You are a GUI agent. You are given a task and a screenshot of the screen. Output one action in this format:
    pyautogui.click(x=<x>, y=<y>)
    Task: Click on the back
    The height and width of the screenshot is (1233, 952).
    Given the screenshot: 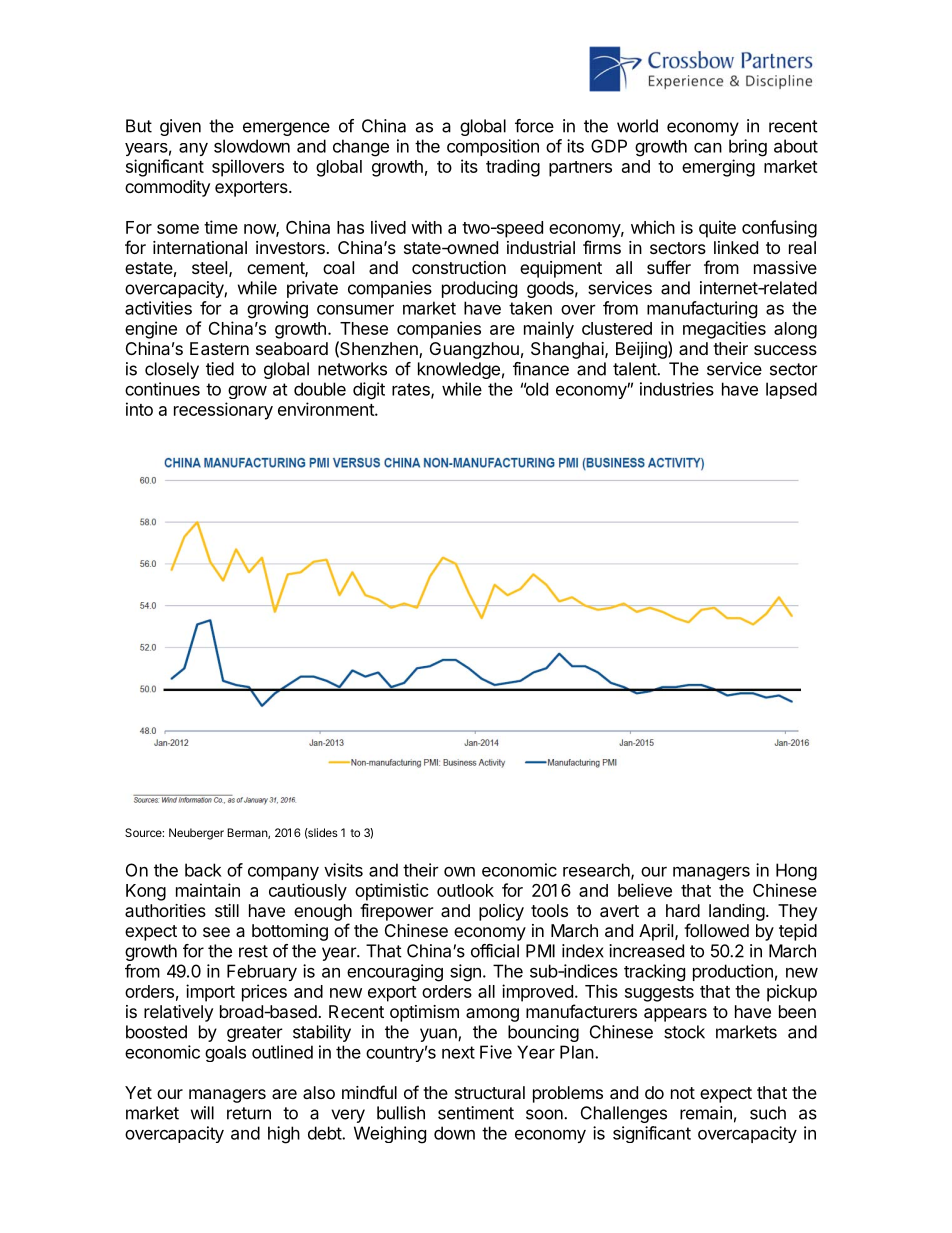 What is the action you would take?
    pyautogui.click(x=203, y=870)
